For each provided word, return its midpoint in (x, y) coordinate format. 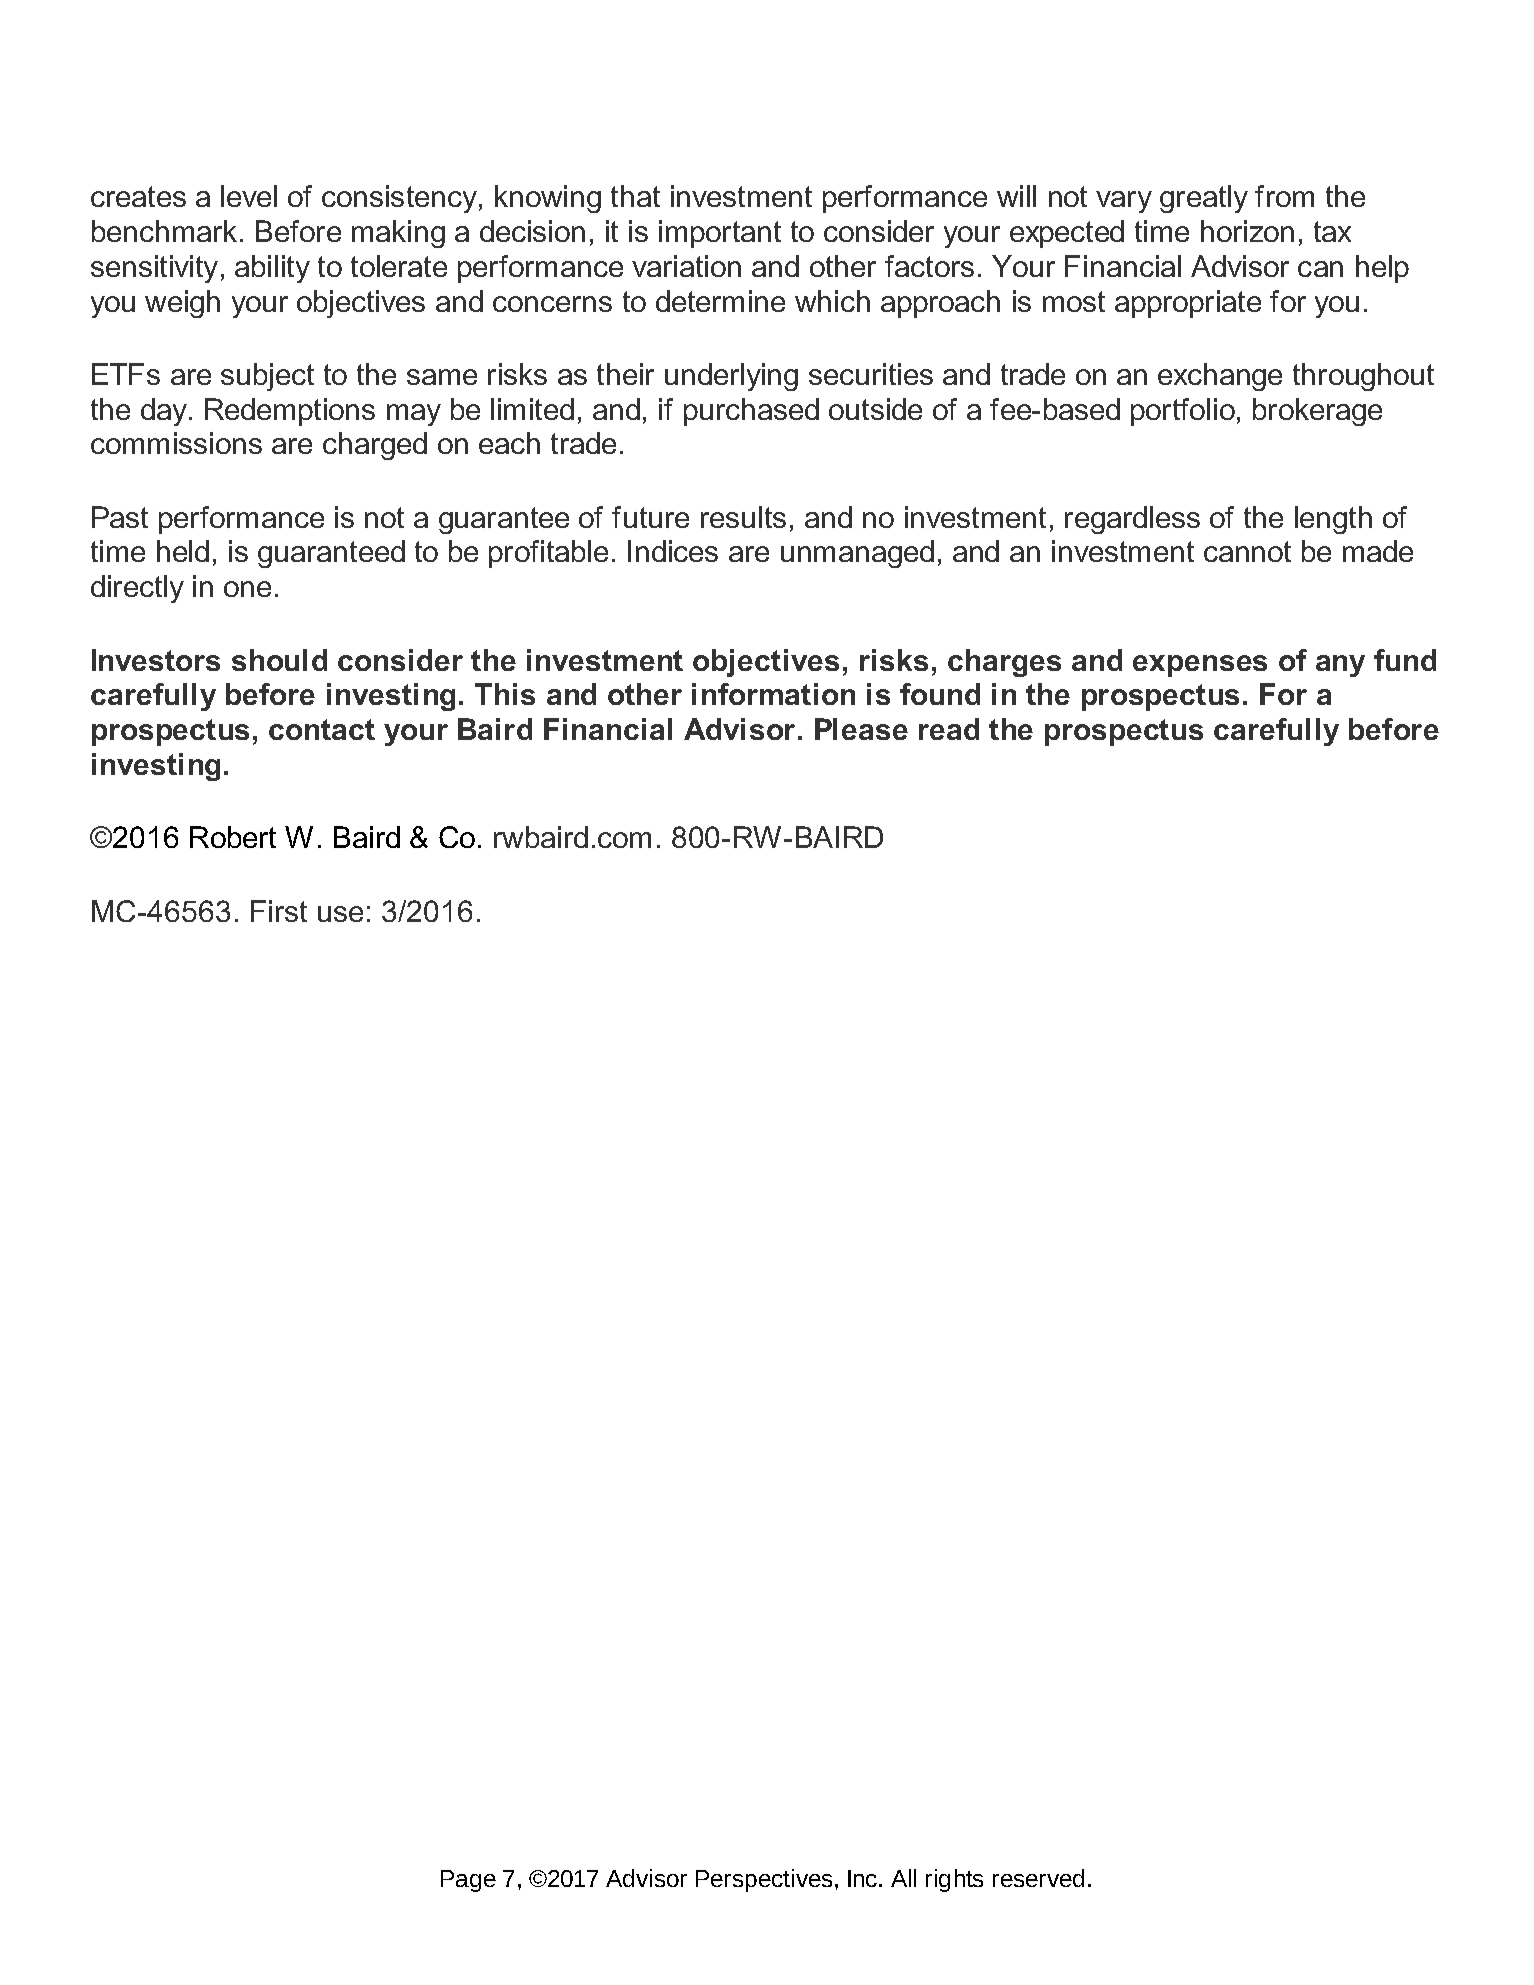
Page (468, 1881)
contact (322, 729)
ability (272, 269)
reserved (1038, 1878)
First (279, 911)
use (340, 914)
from (1284, 196)
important (720, 234)
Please (861, 729)
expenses (1200, 666)
